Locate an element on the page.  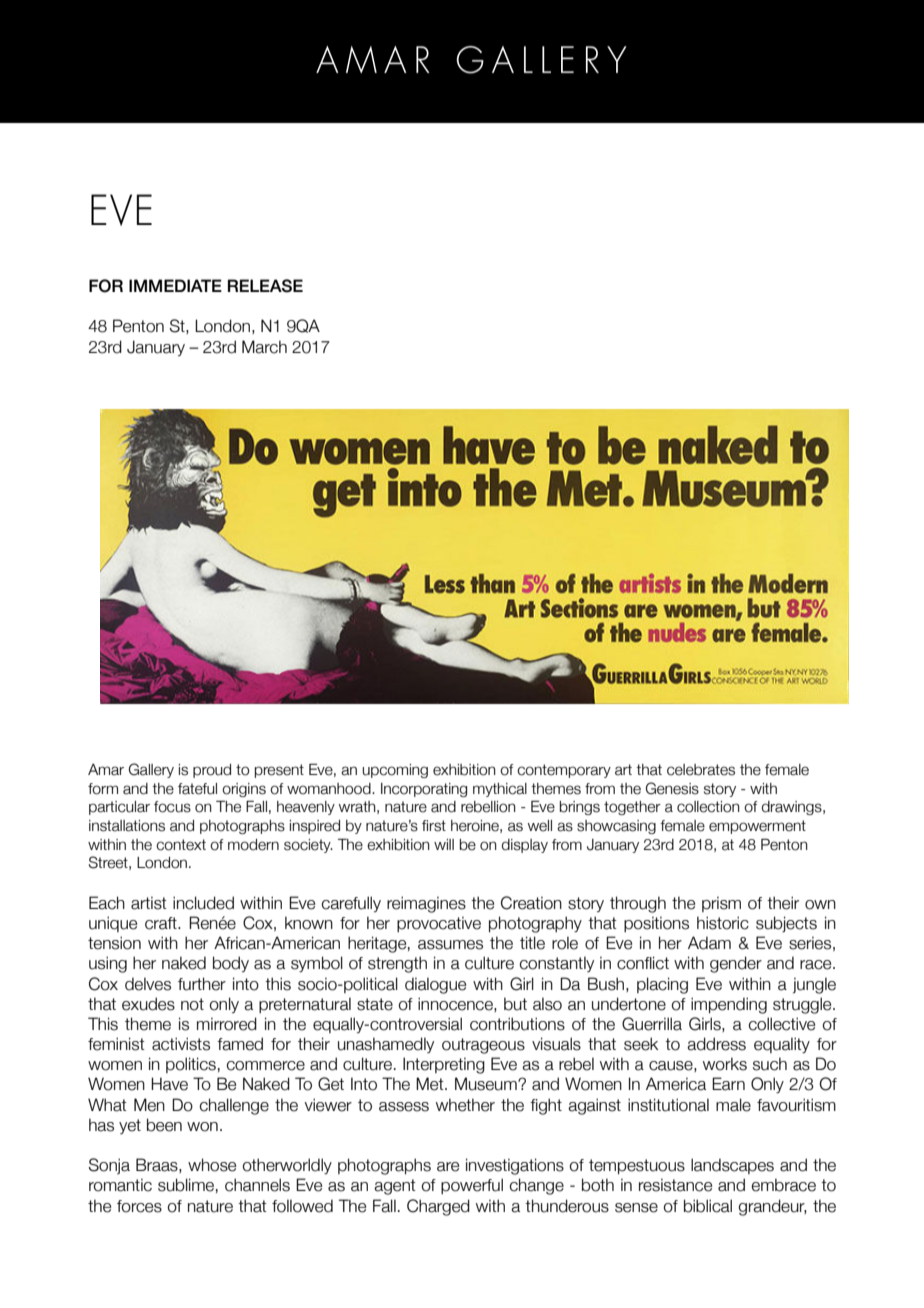
RELEASE is located at coordinates (265, 286).
